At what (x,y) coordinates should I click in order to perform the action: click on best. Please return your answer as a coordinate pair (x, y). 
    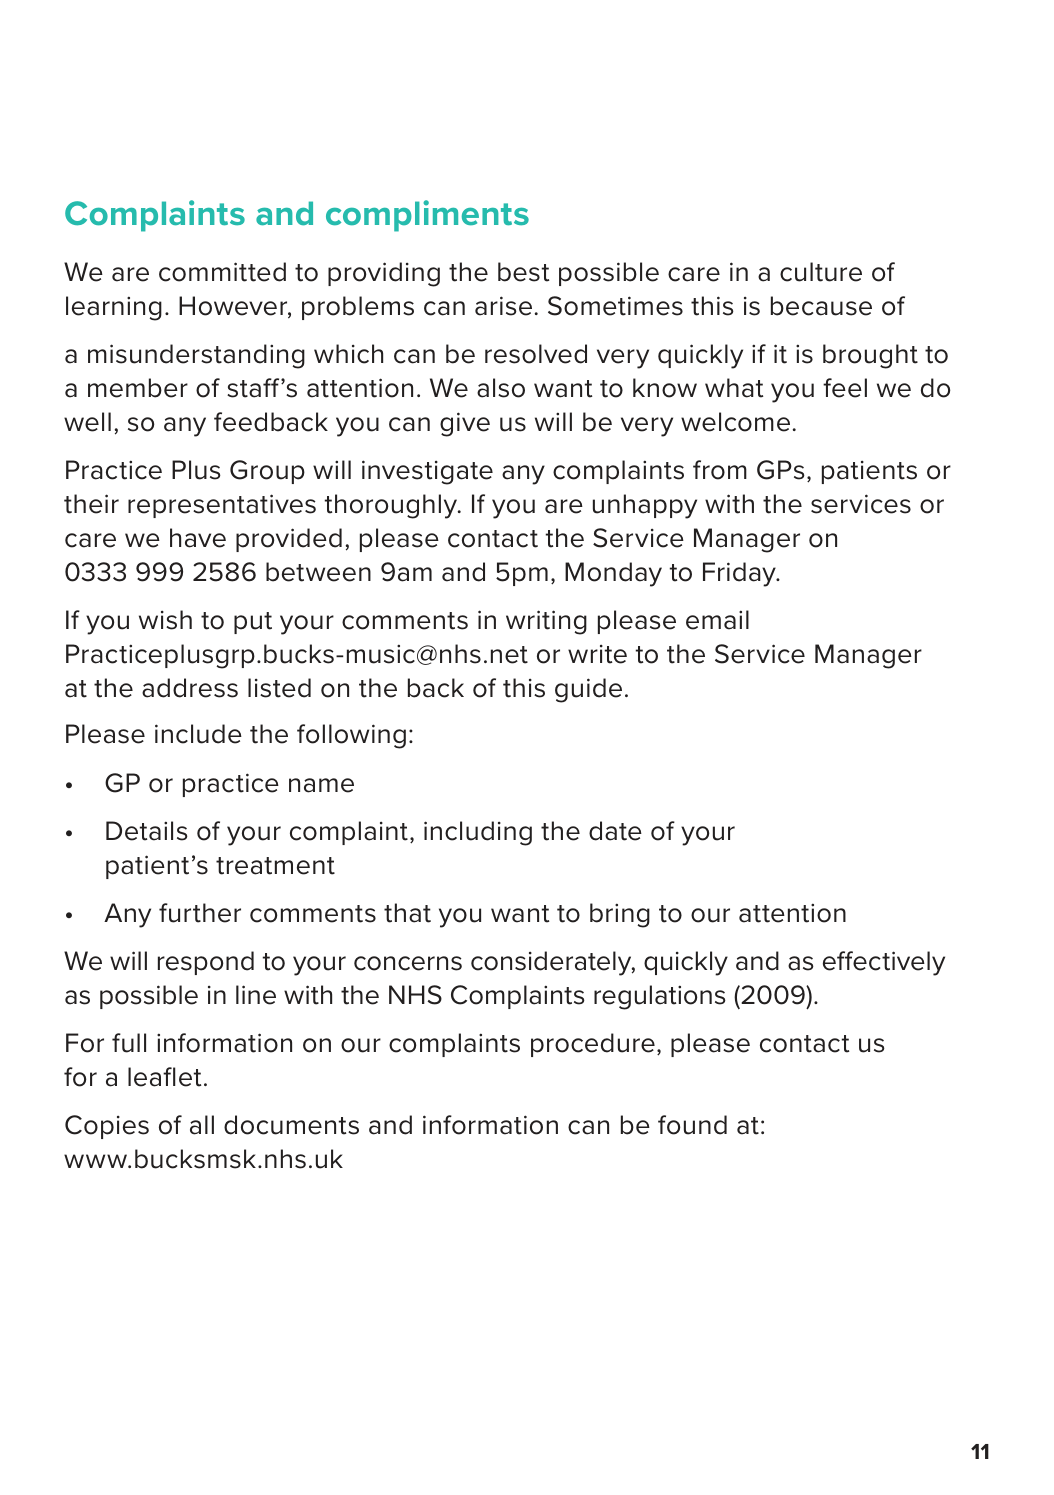
    Looking at the image, I should click on (523, 272).
